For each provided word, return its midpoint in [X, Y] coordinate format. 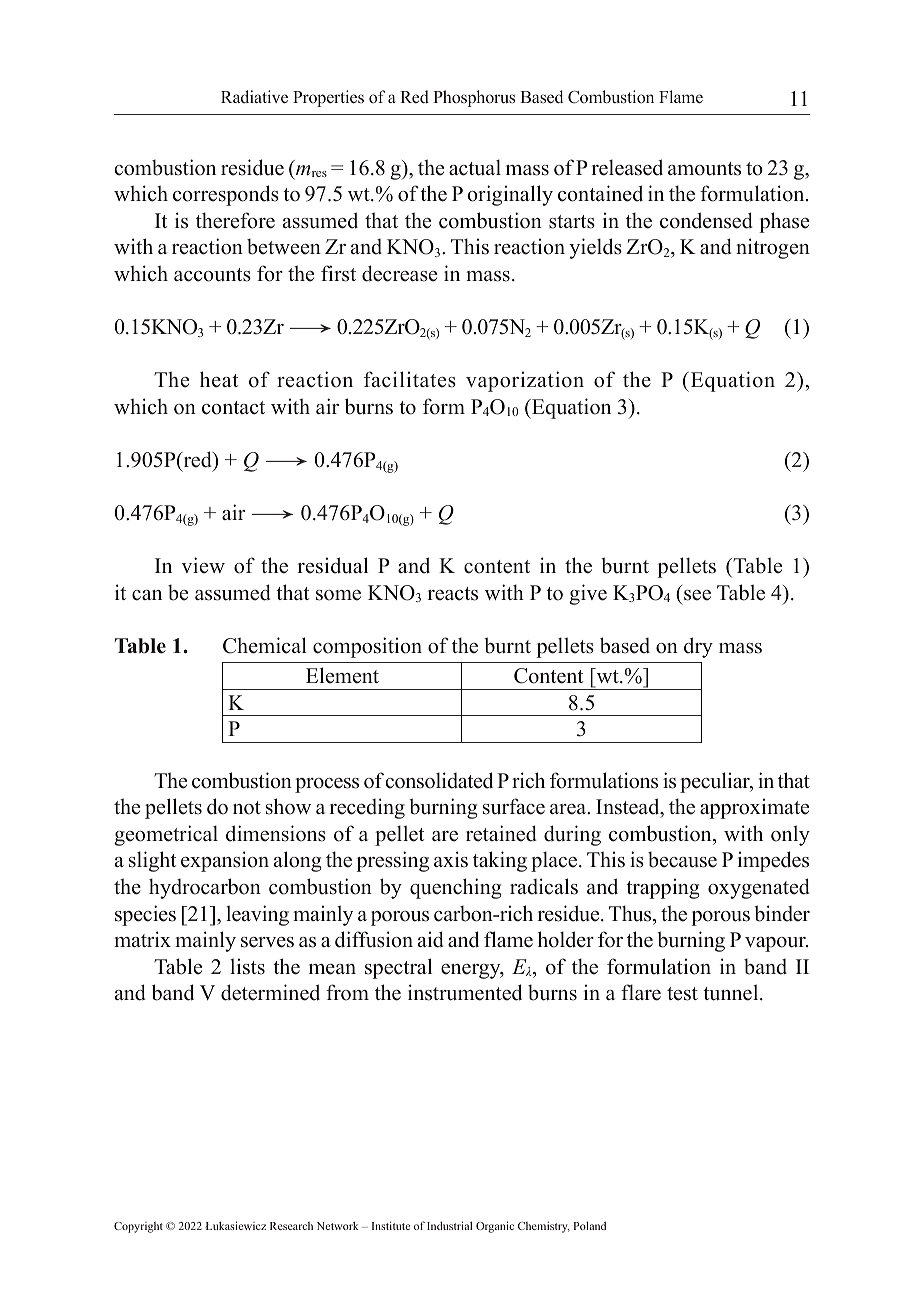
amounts [704, 169]
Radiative [254, 96]
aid [431, 939]
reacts [453, 594]
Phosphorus [474, 98]
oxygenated [759, 888]
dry [698, 647]
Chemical [265, 645]
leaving [257, 915]
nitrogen [773, 248]
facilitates [410, 379]
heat [219, 379]
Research [291, 1226]
